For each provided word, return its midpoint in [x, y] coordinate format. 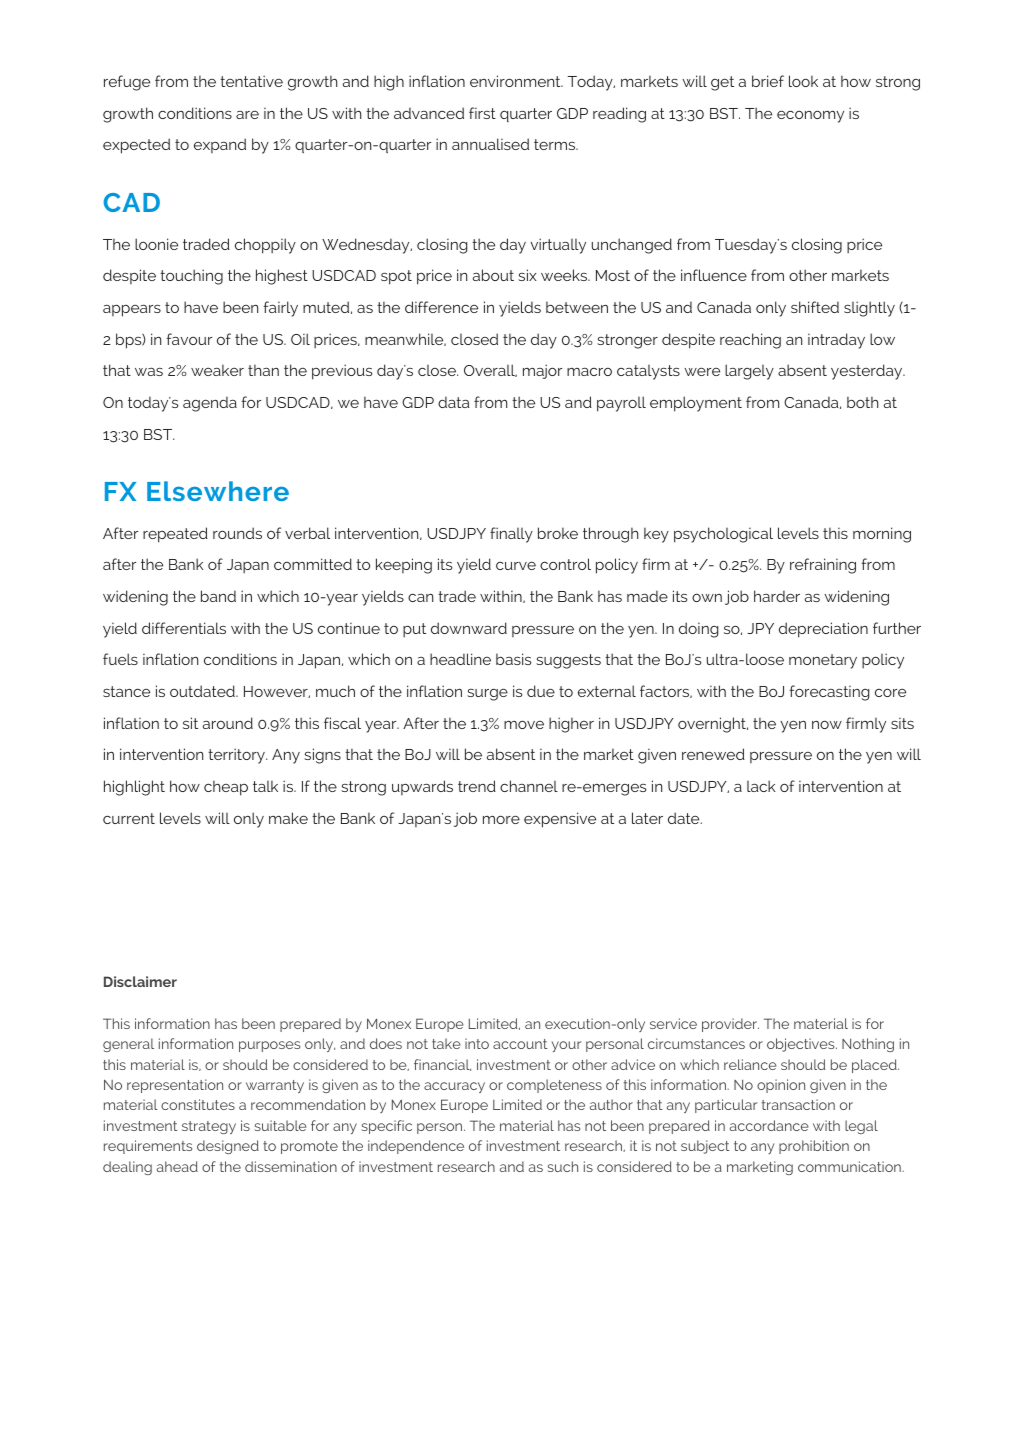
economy [810, 116]
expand [220, 145]
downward [469, 628]
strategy [209, 1127]
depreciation [823, 630]
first [482, 113]
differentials [184, 628]
